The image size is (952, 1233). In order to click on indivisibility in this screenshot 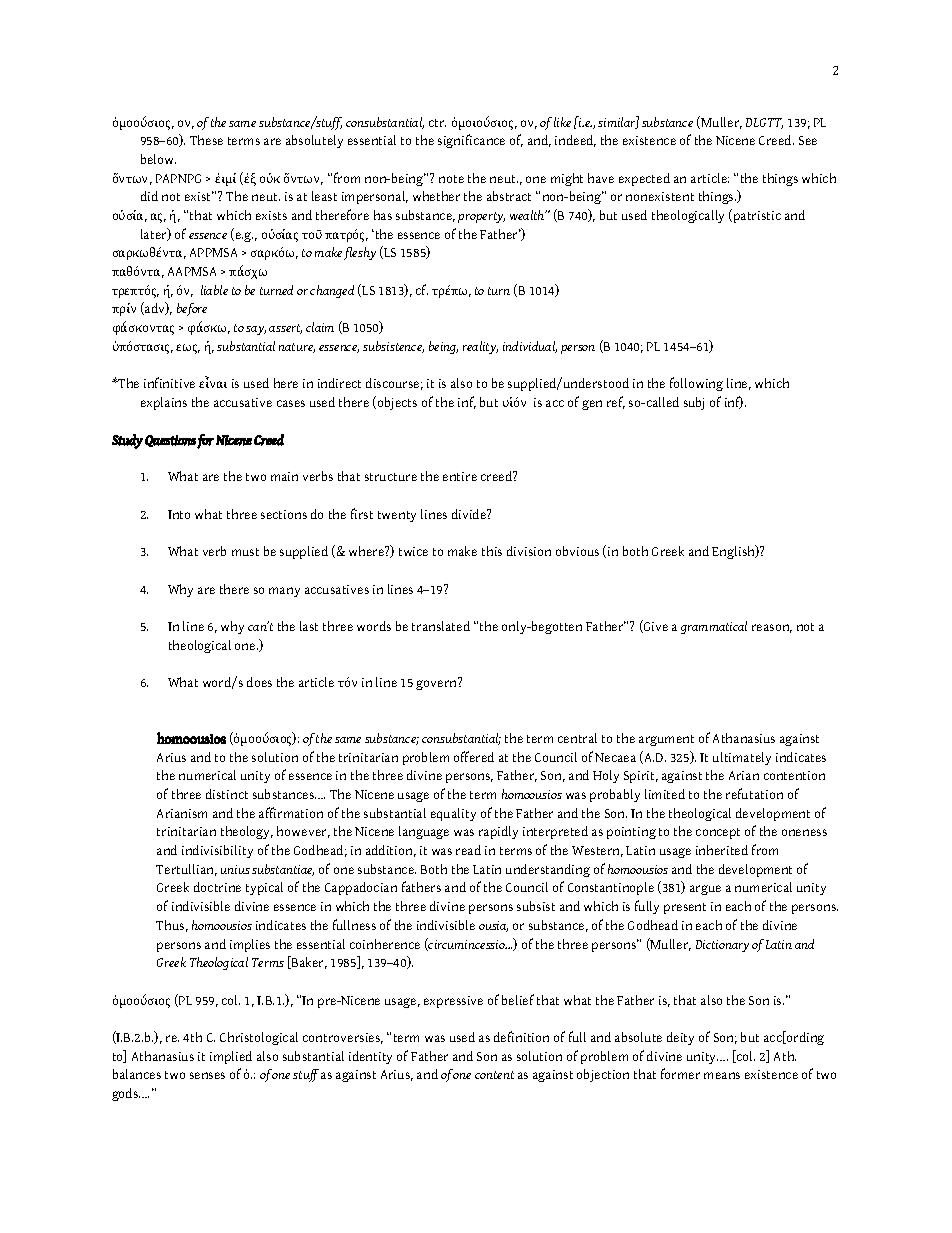, I will do `click(217, 851)`.
